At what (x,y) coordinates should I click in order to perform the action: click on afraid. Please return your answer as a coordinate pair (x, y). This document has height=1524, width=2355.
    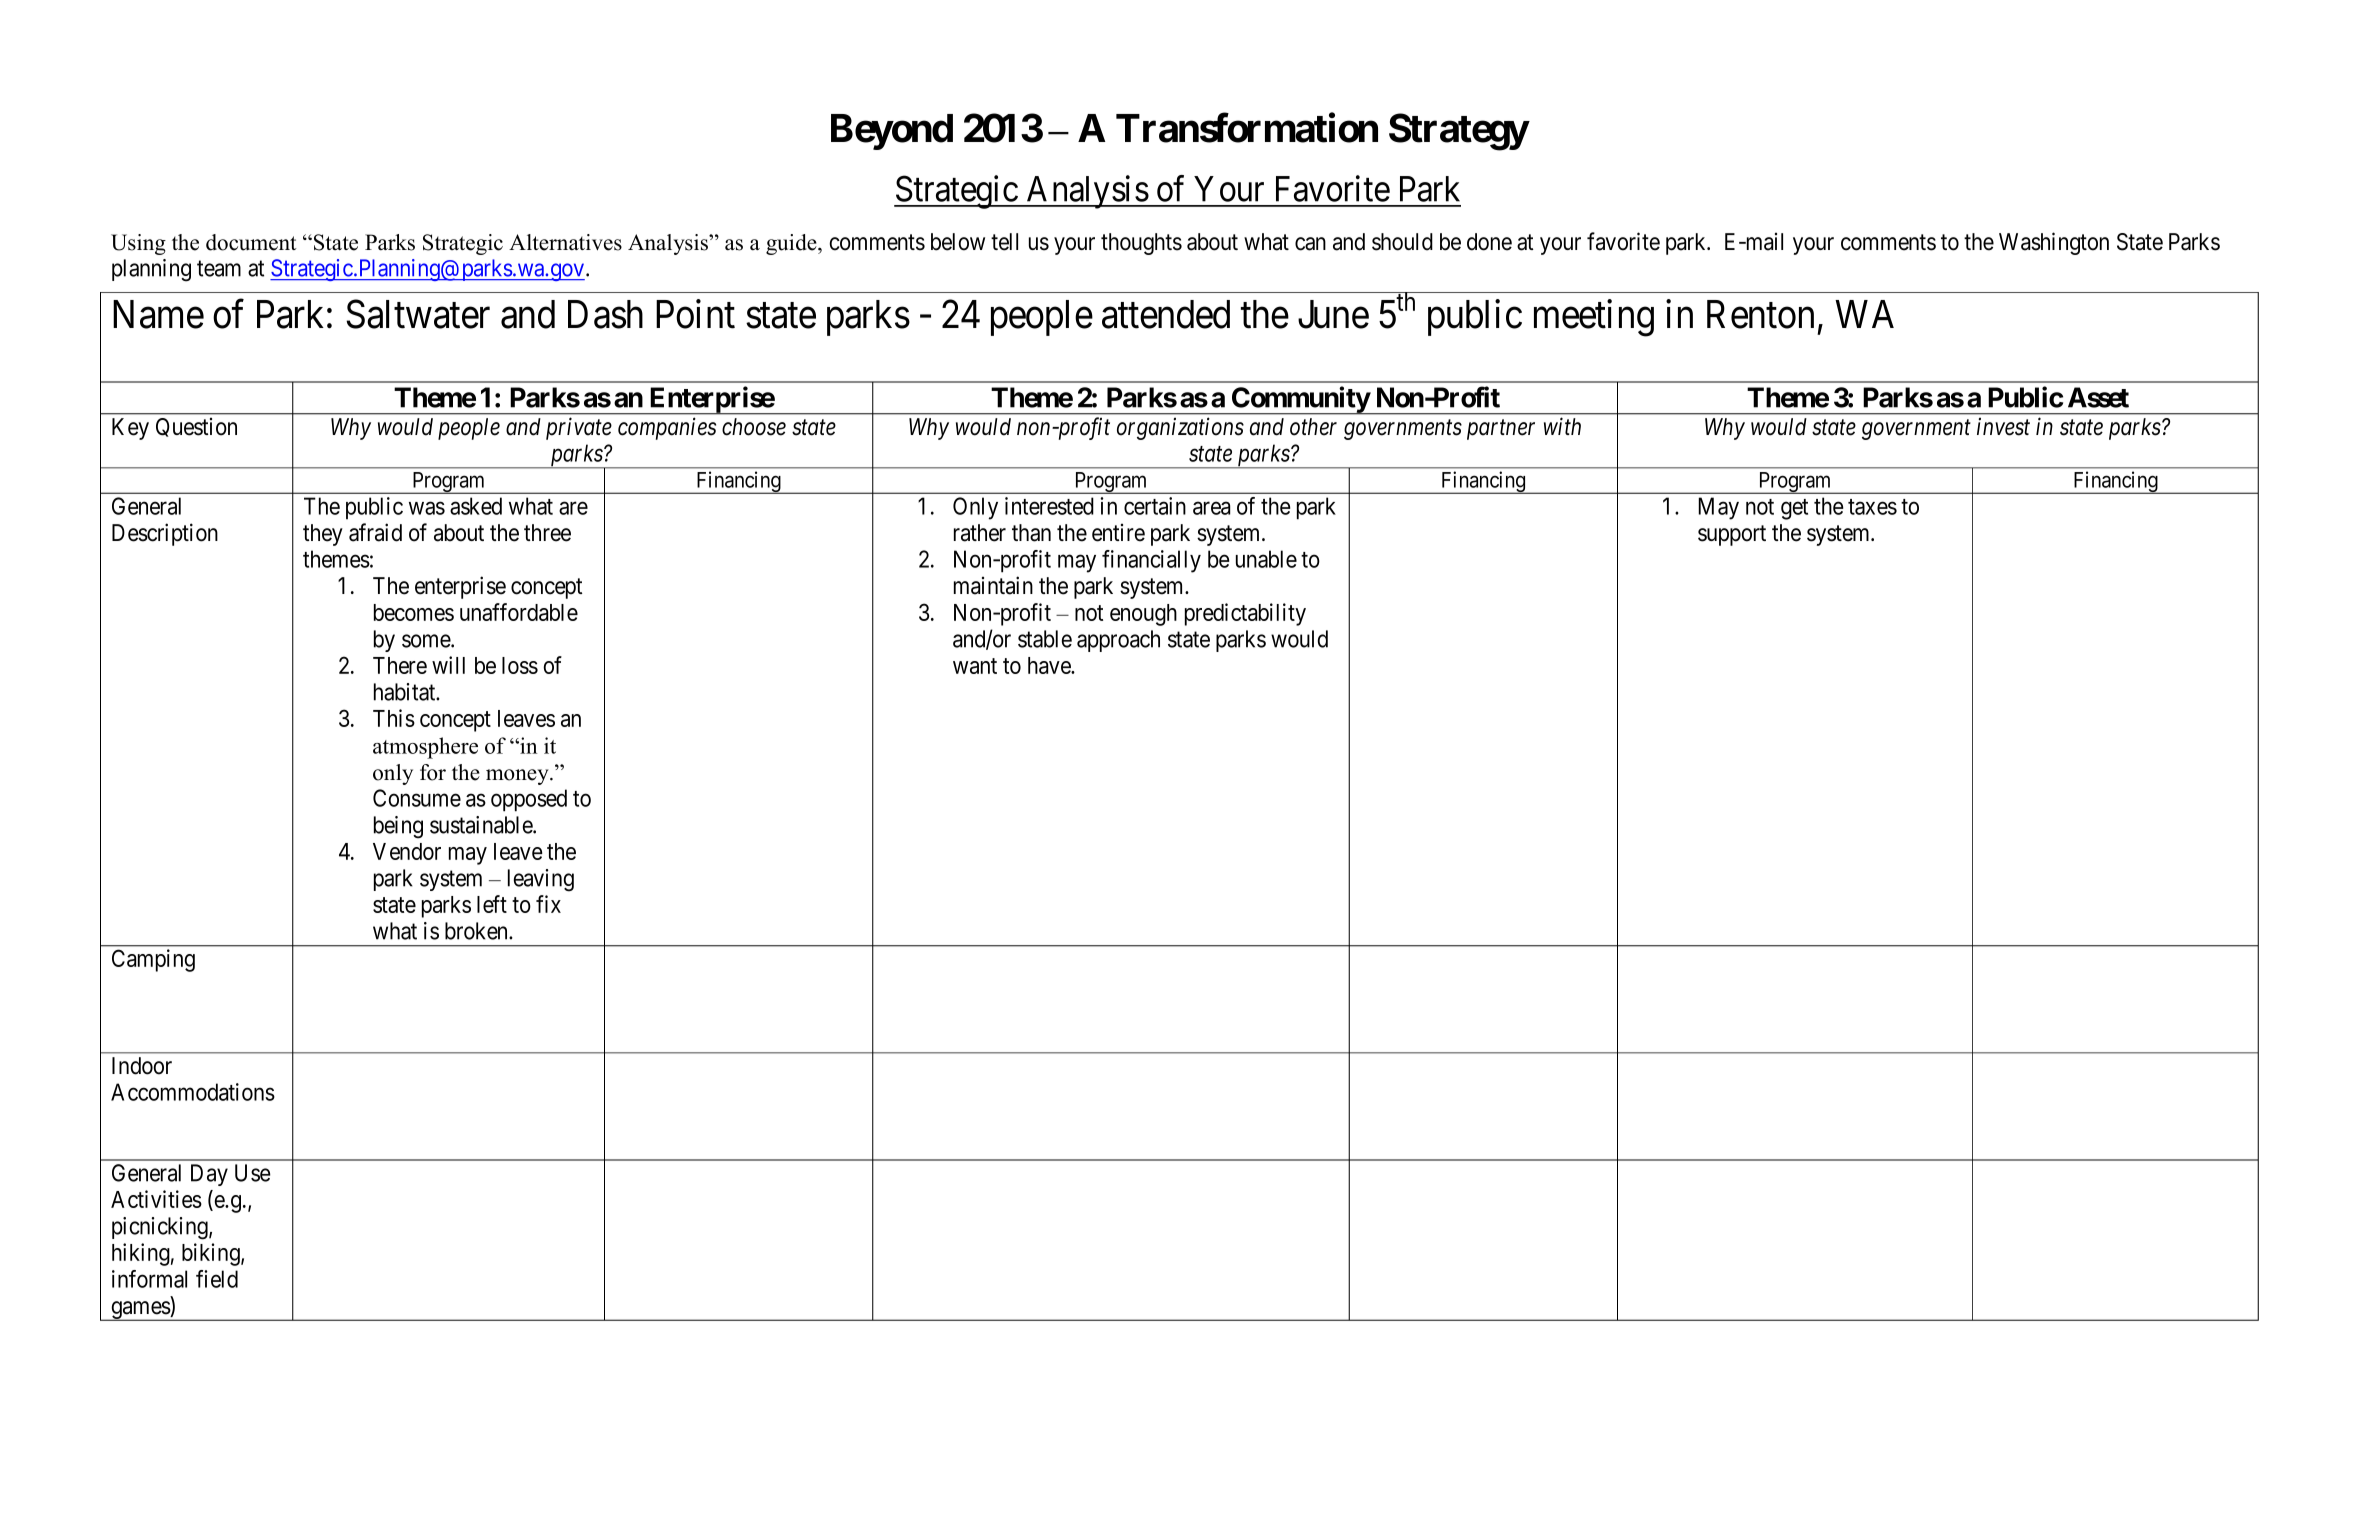
    Looking at the image, I should click on (375, 532).
